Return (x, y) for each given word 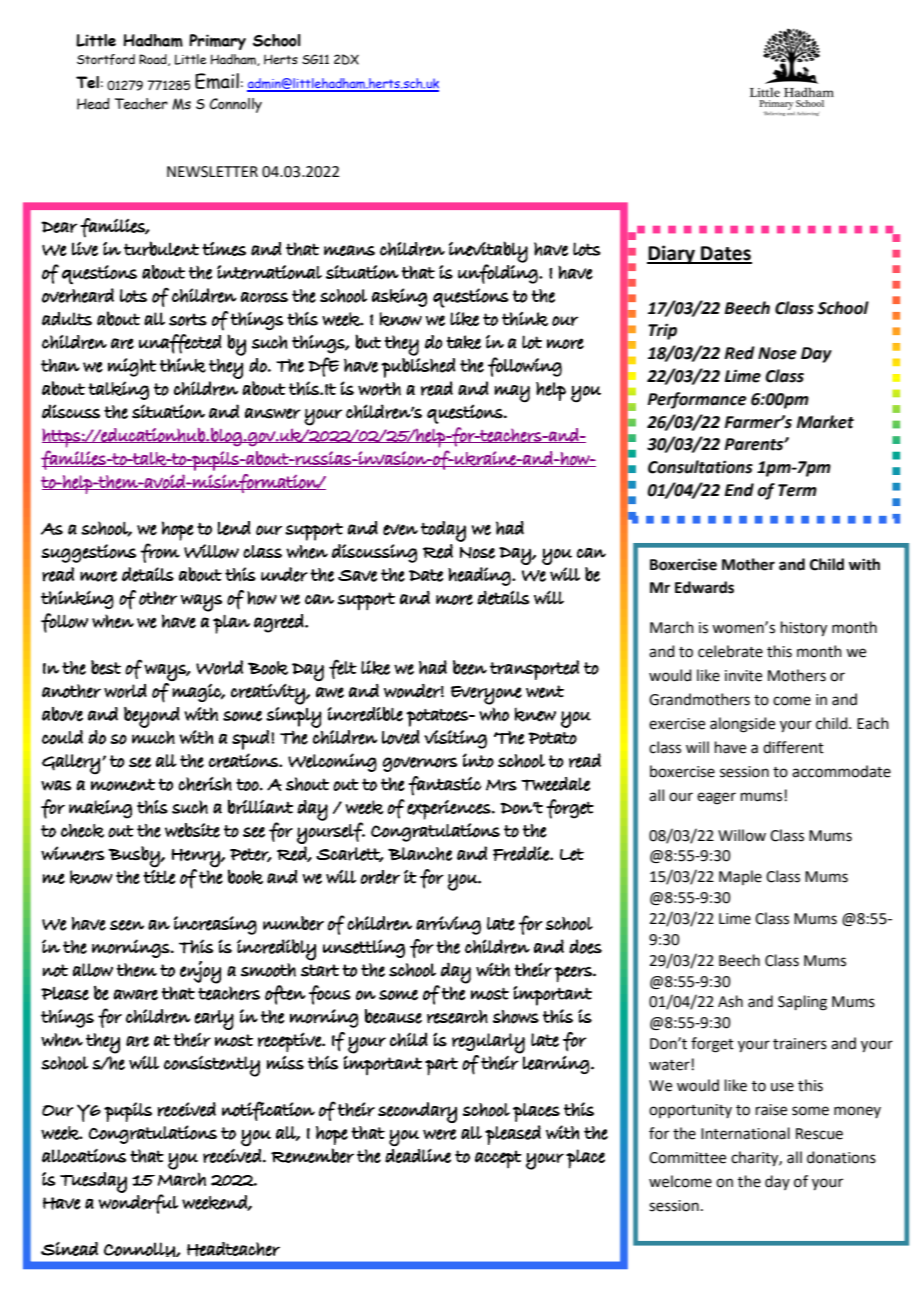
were (439, 1134)
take (464, 342)
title (159, 877)
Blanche (420, 854)
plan (231, 624)
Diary (672, 254)
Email (217, 81)
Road (154, 60)
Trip (662, 331)
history (804, 629)
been (470, 667)
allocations (84, 1155)
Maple (740, 877)
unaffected (180, 344)
